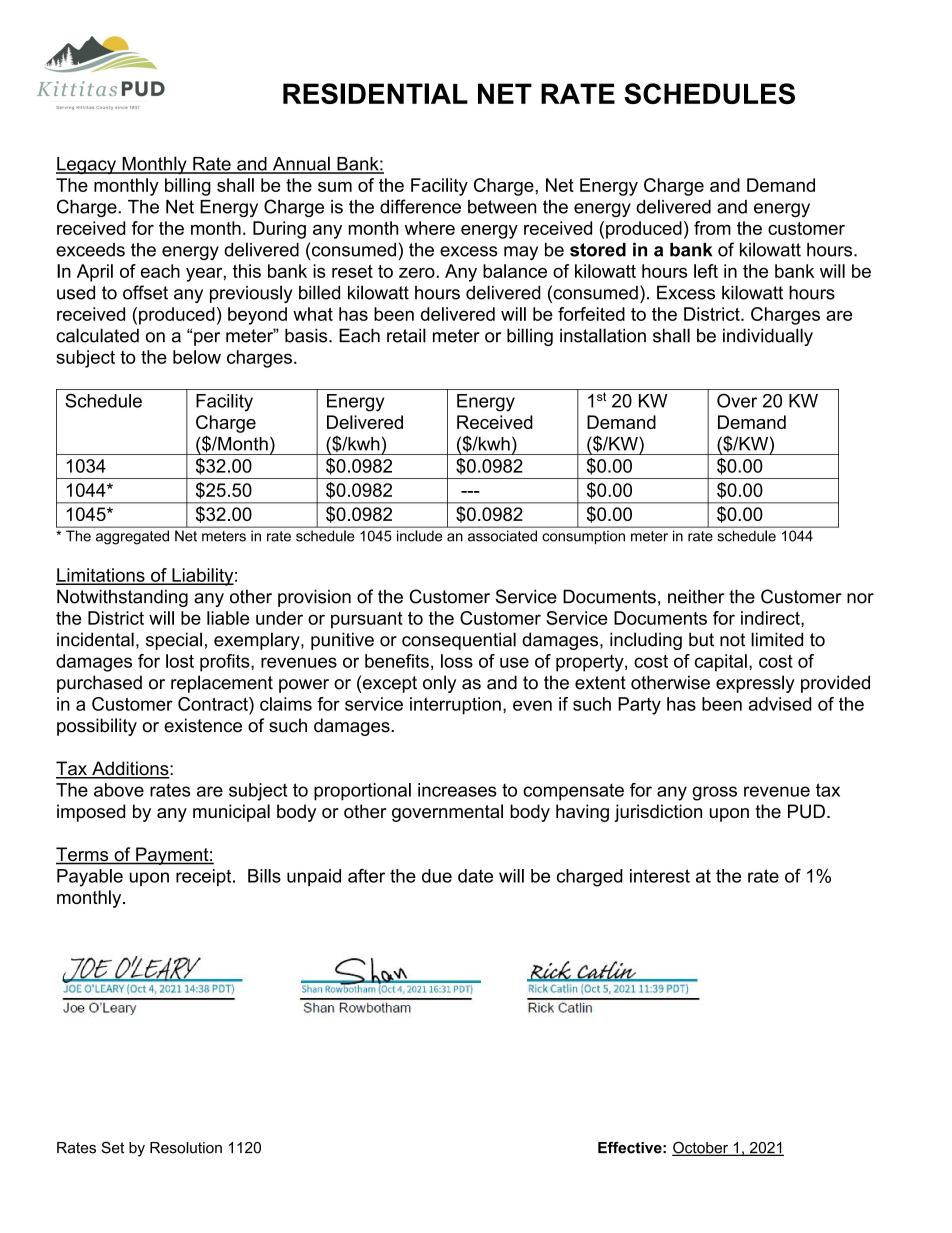 This screenshot has width=952, height=1233. Describe the element at coordinates (771, 618) in the screenshot. I see `indirect` at that location.
